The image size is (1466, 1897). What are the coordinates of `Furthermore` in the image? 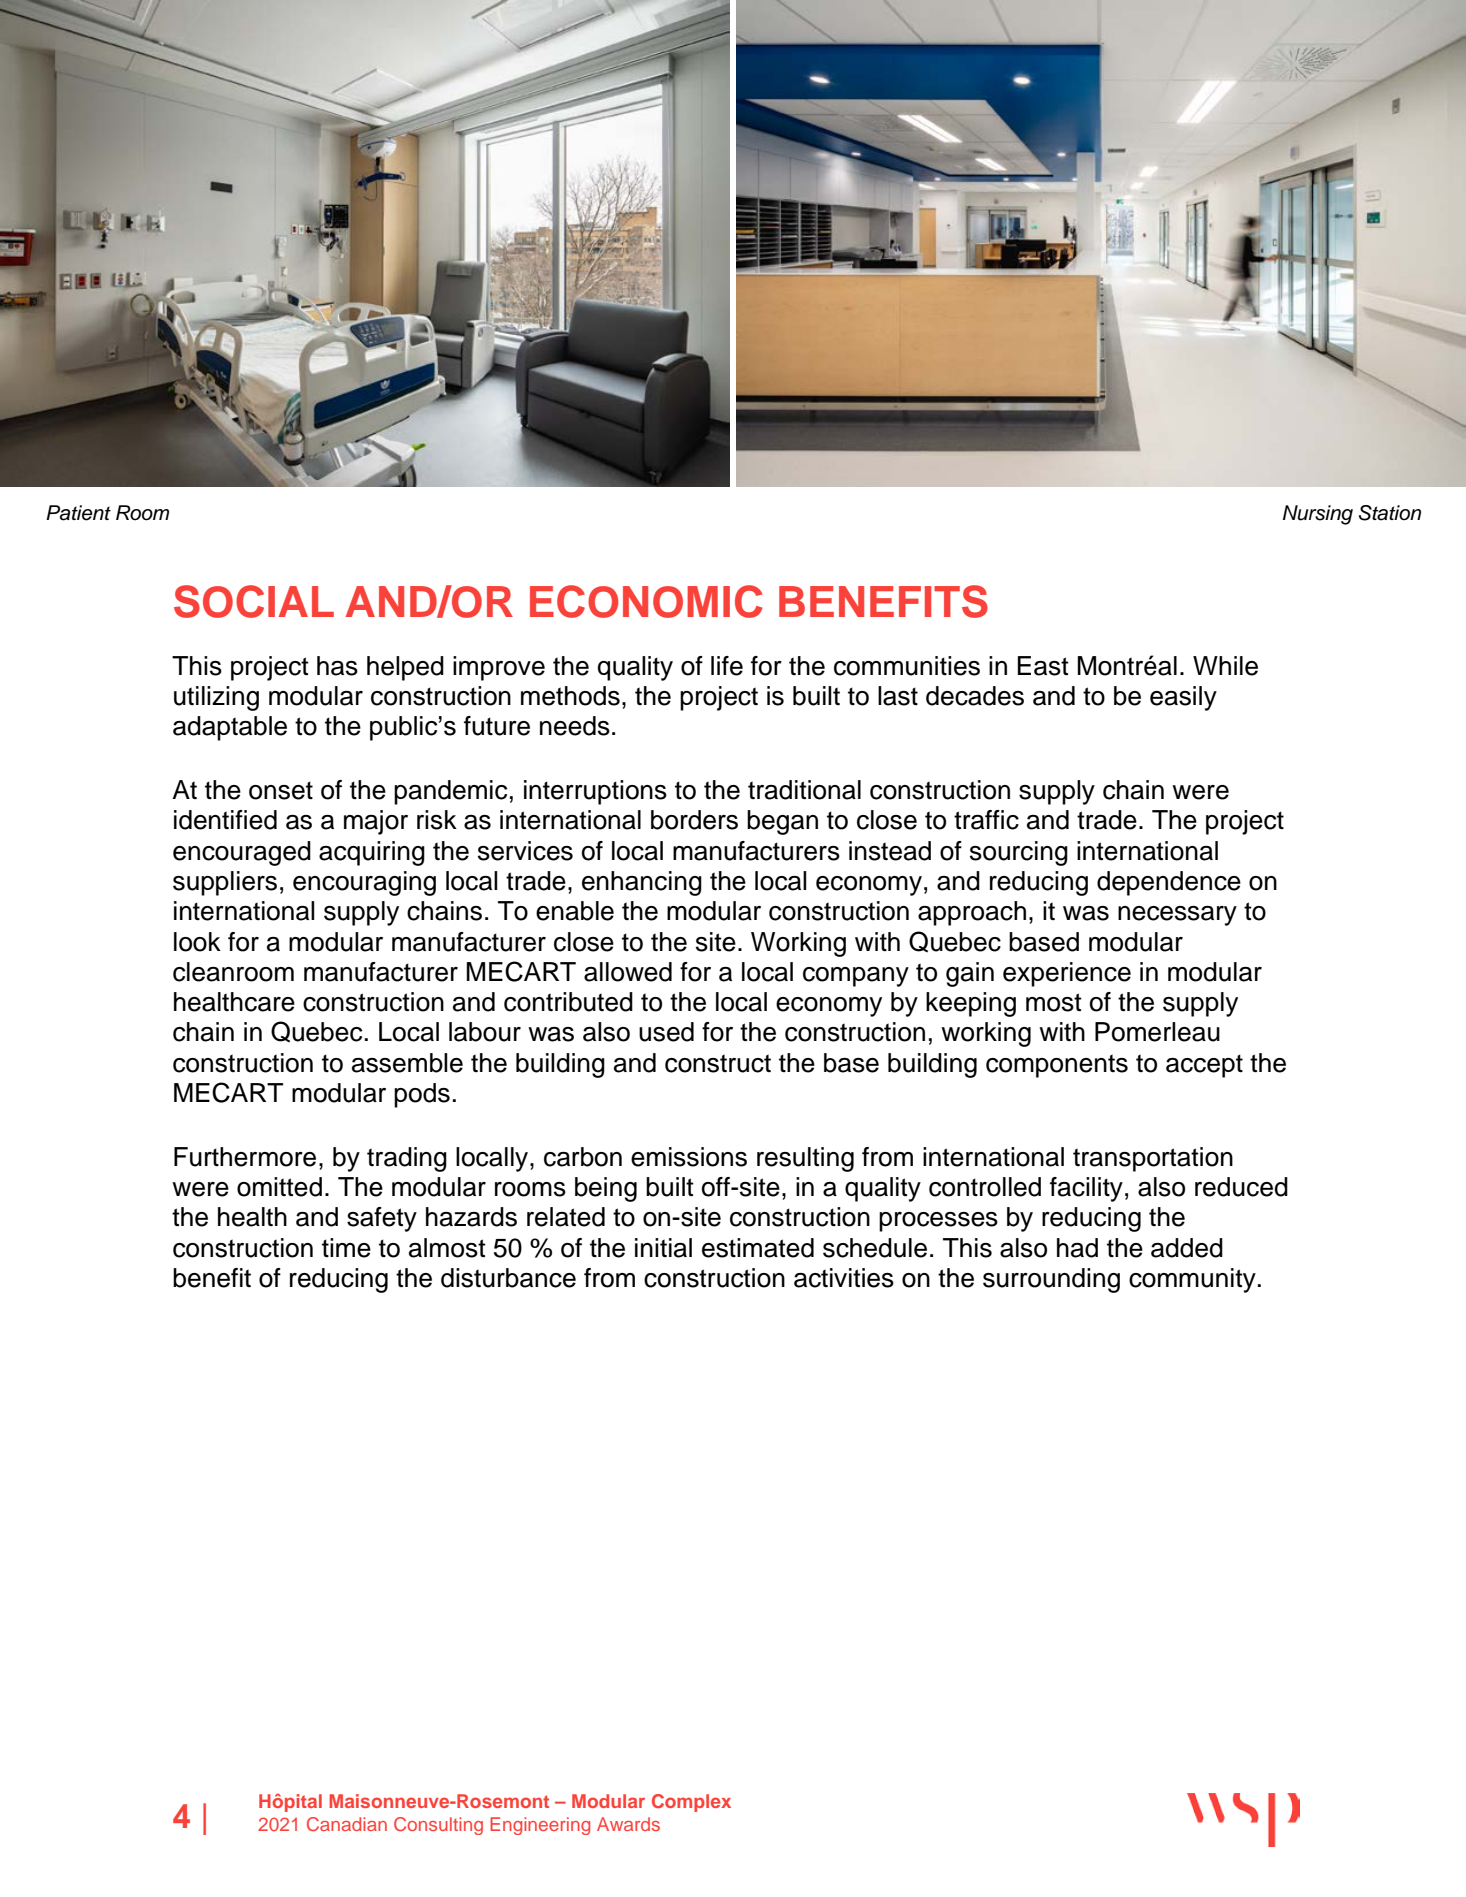 It's located at (245, 1157).
